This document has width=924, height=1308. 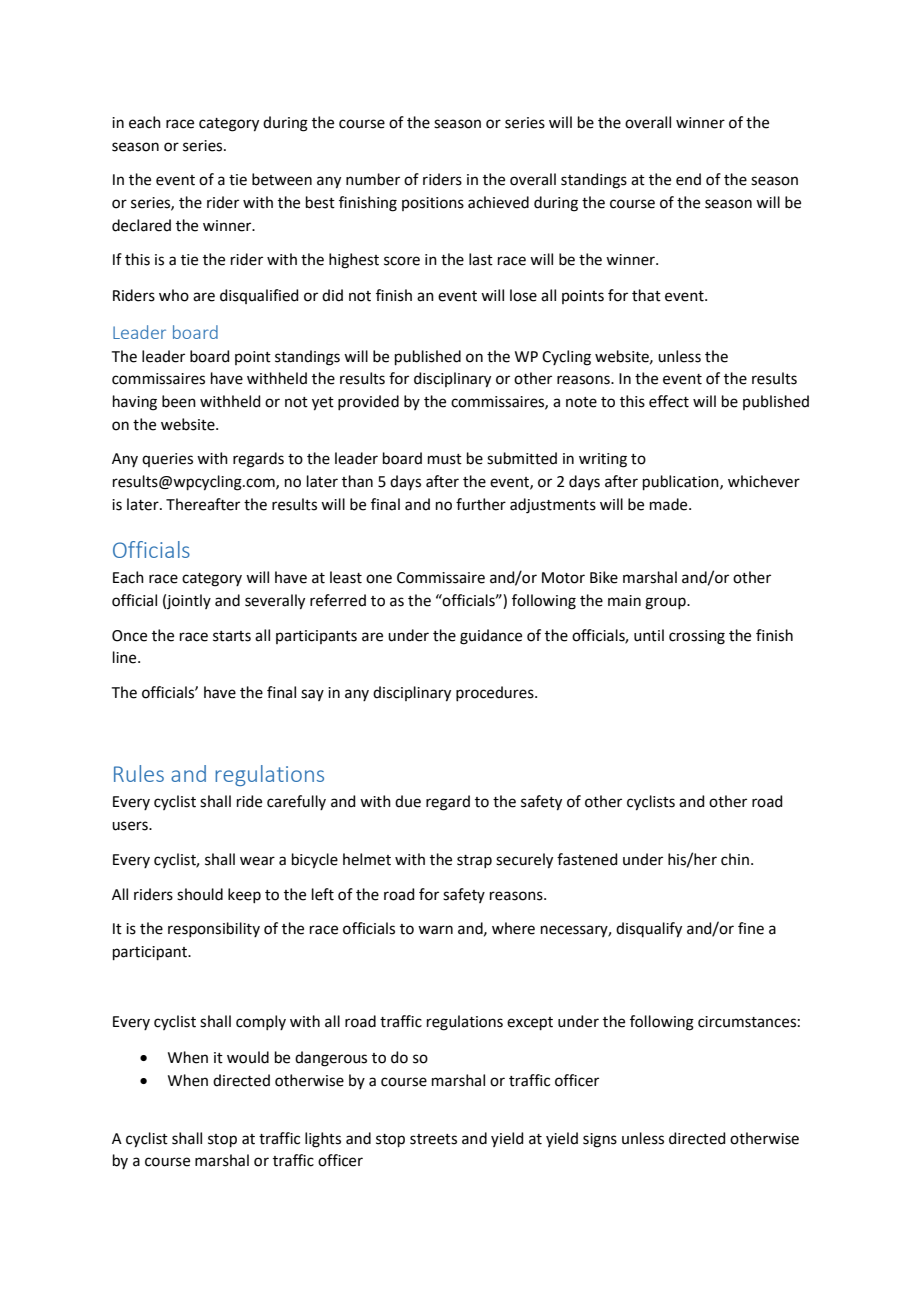 What do you see at coordinates (141, 225) in the document?
I see `declared` at bounding box center [141, 225].
